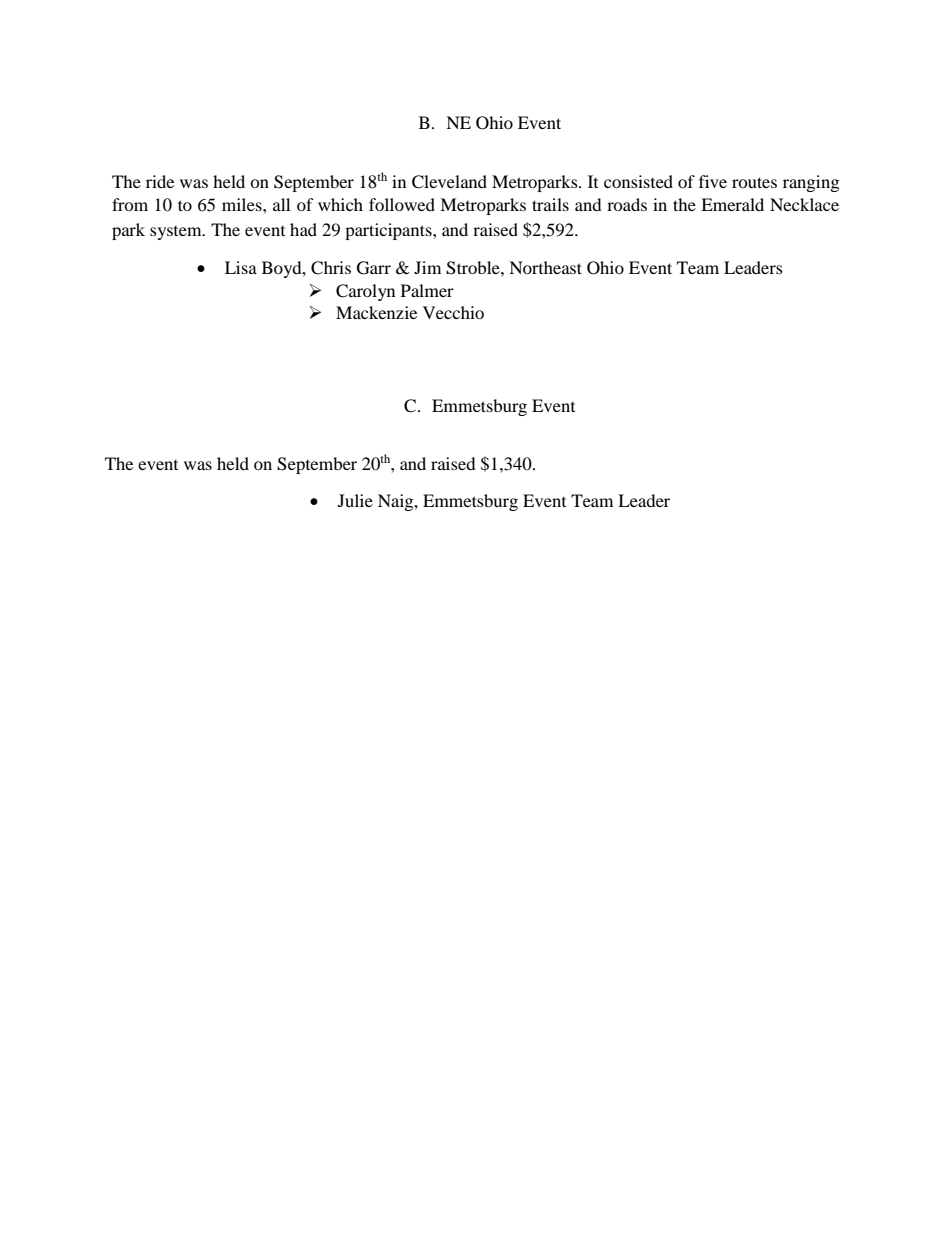 Image resolution: width=952 pixels, height=1233 pixels. What do you see at coordinates (449, 182) in the document?
I see `Cleveland` at bounding box center [449, 182].
